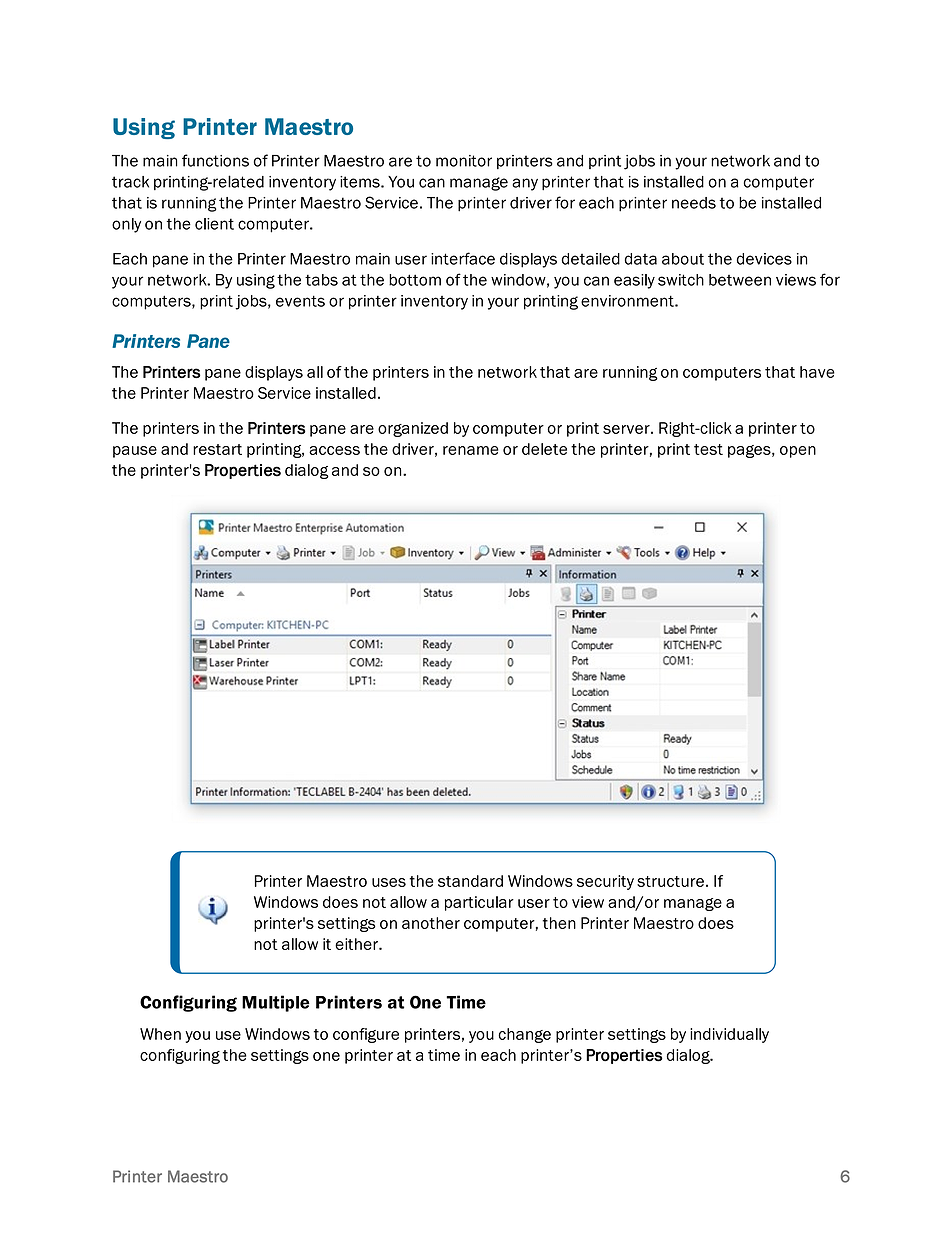 The width and height of the image is (952, 1233). Describe the element at coordinates (479, 903) in the image. I see `particular` at that location.
